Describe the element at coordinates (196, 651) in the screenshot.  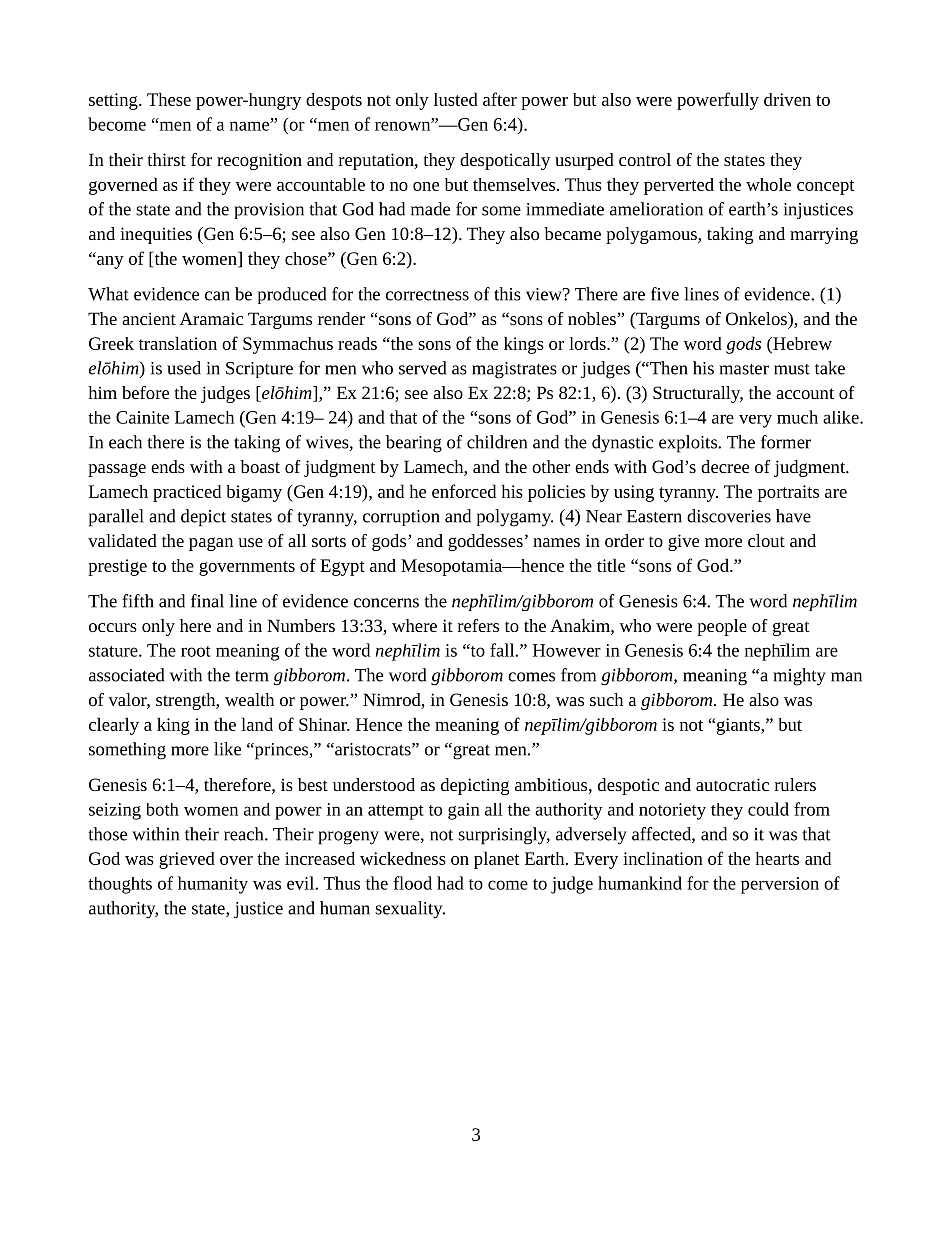
I see `root` at that location.
